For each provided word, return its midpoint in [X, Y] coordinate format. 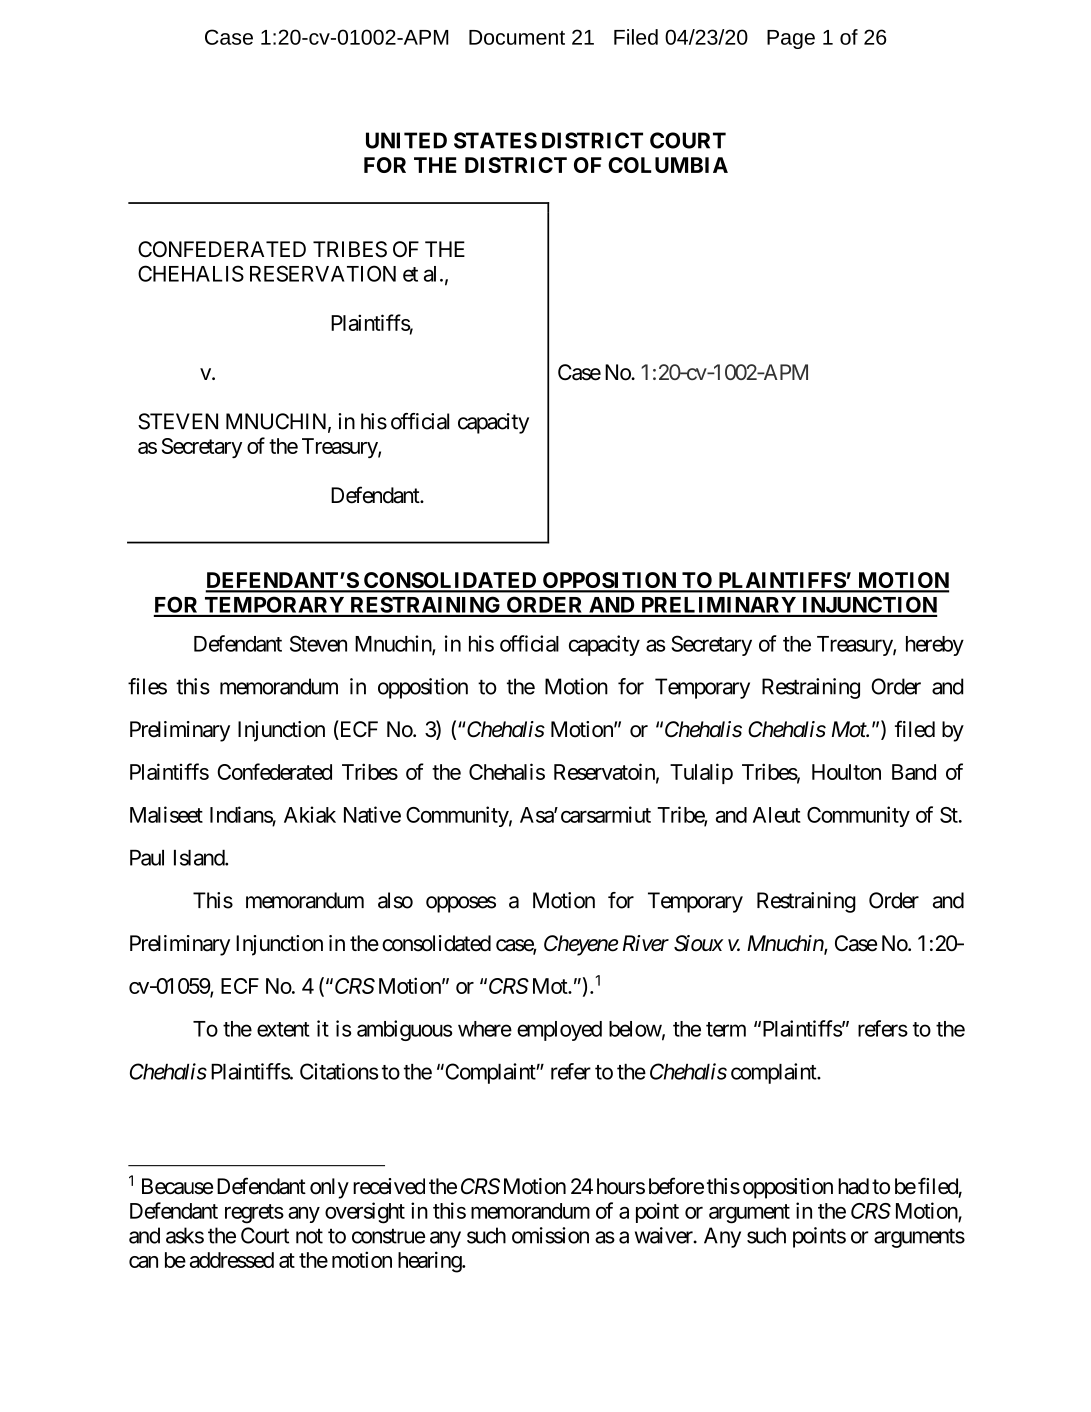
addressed [232, 1260]
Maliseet [166, 814]
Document [517, 37]
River [646, 943]
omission [550, 1235]
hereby [935, 646]
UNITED [406, 140]
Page [791, 39]
